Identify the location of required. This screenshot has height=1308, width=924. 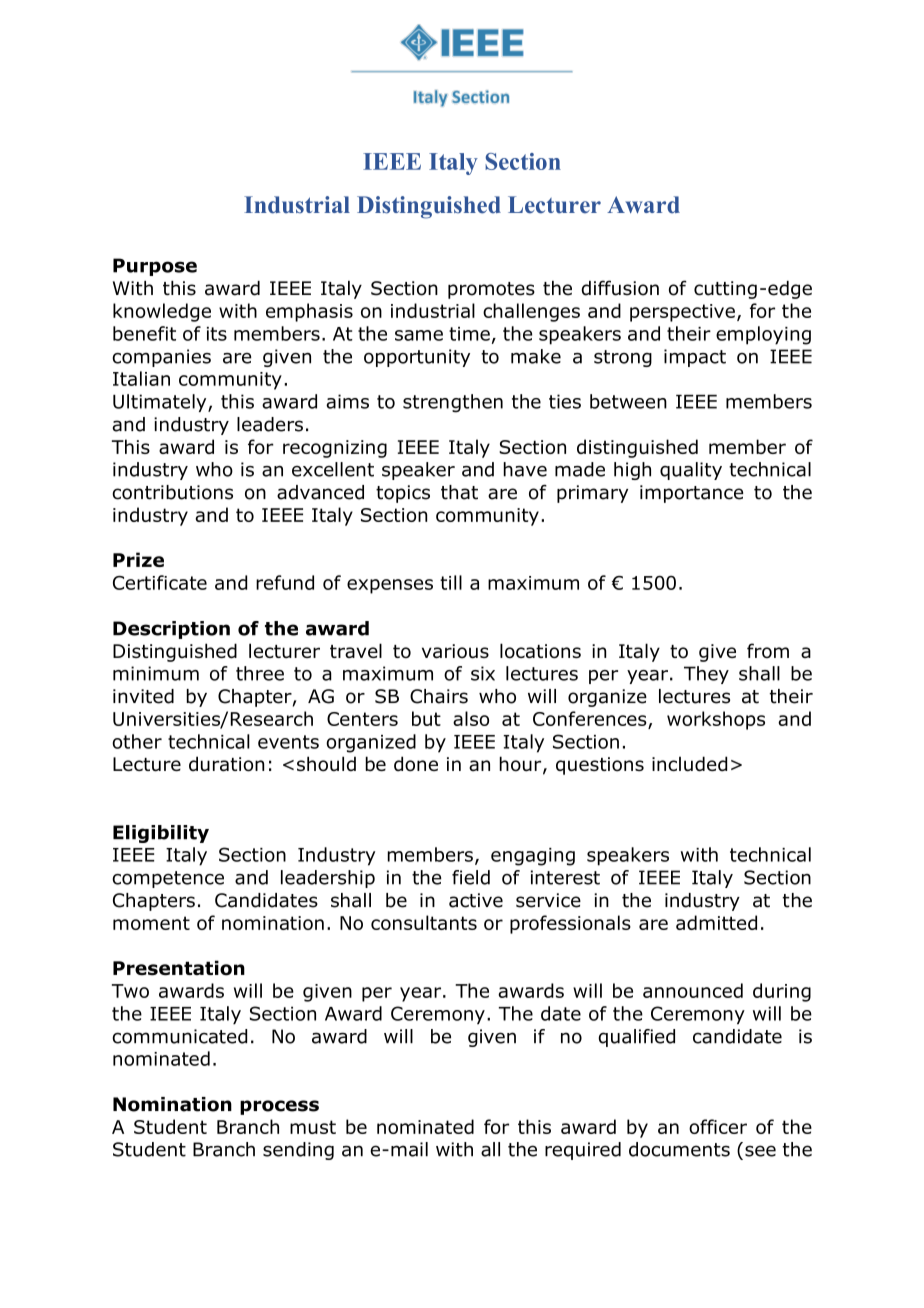
(583, 1151).
